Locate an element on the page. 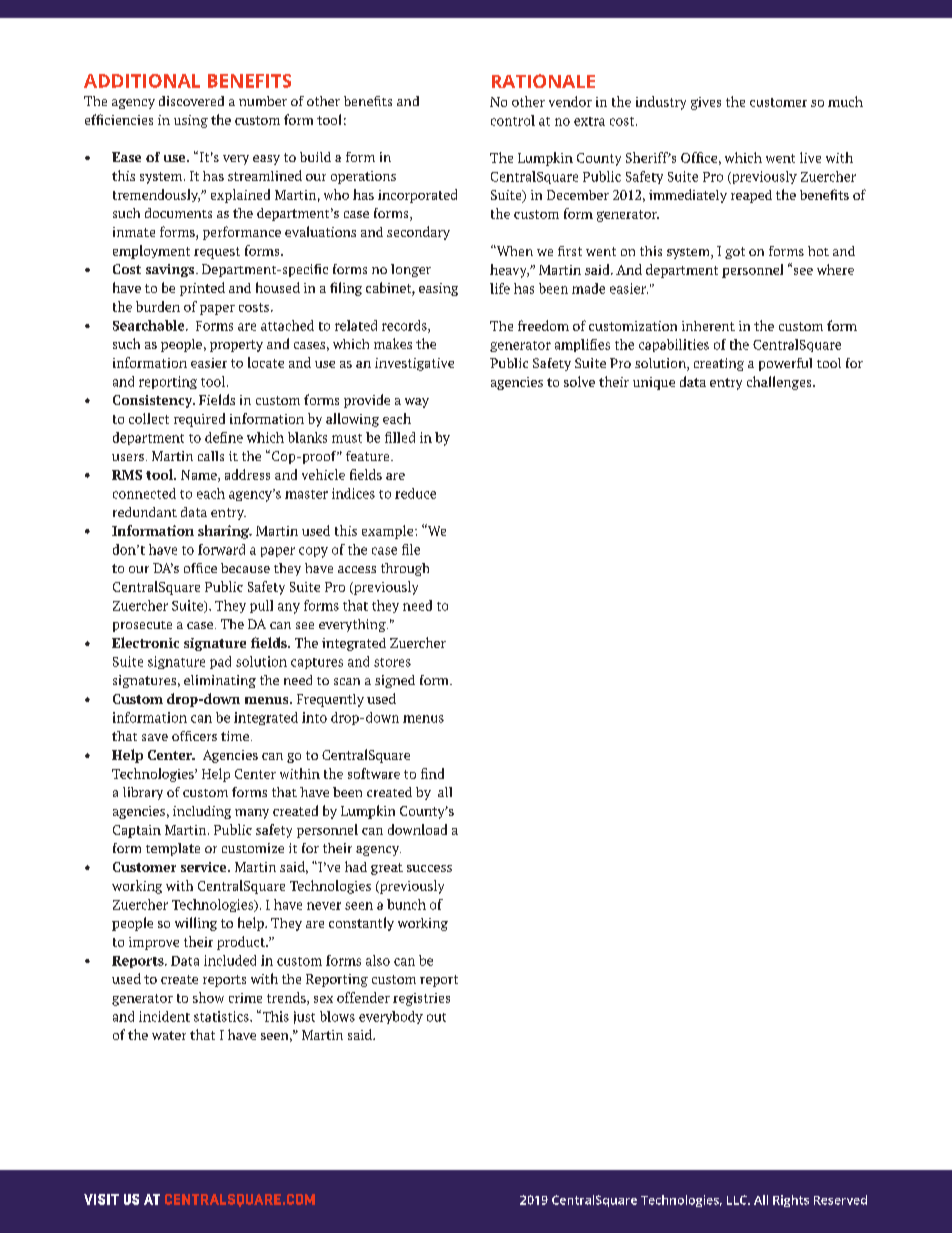 The height and width of the document is (1233, 952). reduce is located at coordinates (415, 493).
